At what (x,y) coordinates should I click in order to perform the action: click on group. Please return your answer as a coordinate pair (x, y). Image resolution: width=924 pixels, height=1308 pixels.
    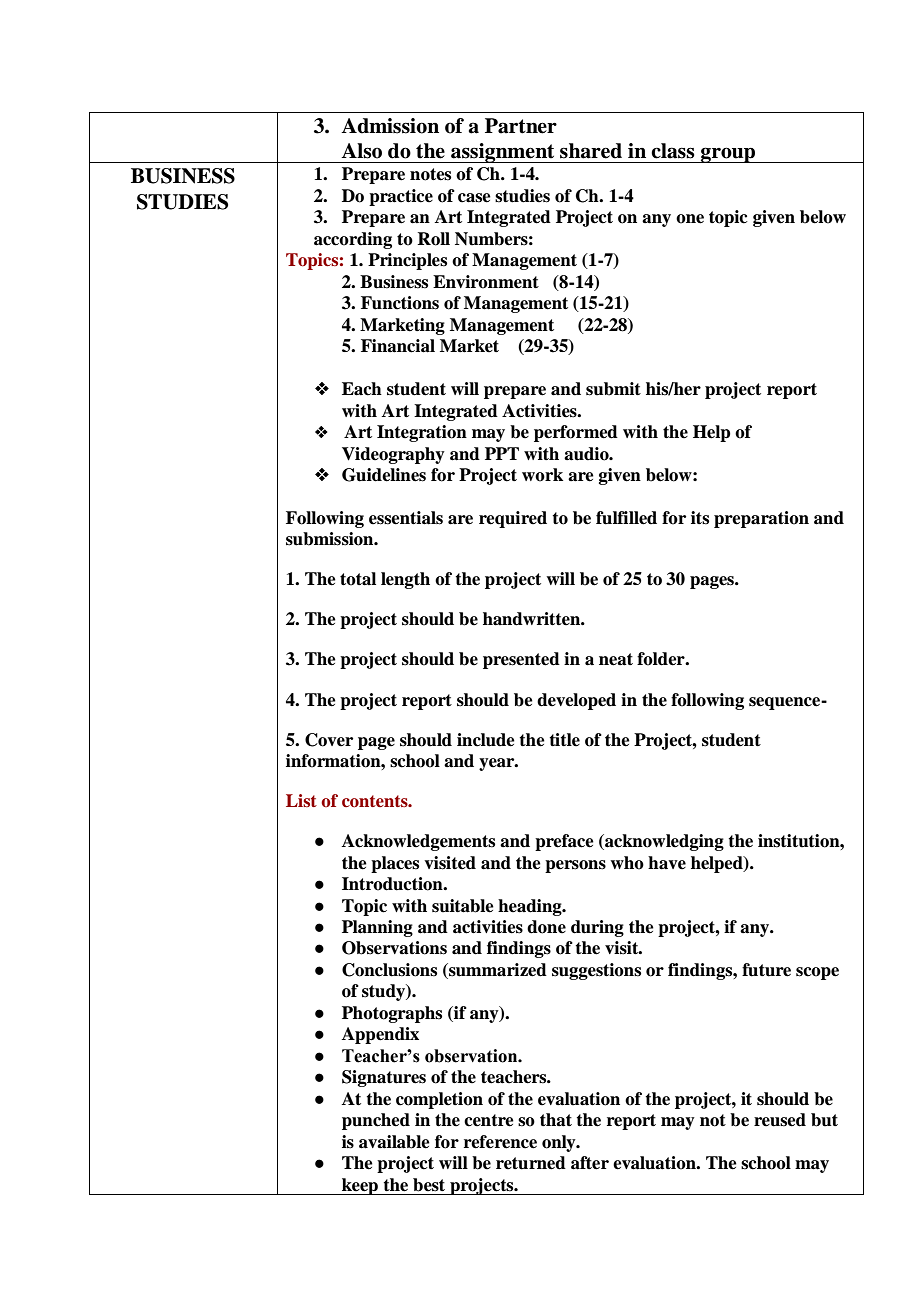
    Looking at the image, I should click on (728, 155).
